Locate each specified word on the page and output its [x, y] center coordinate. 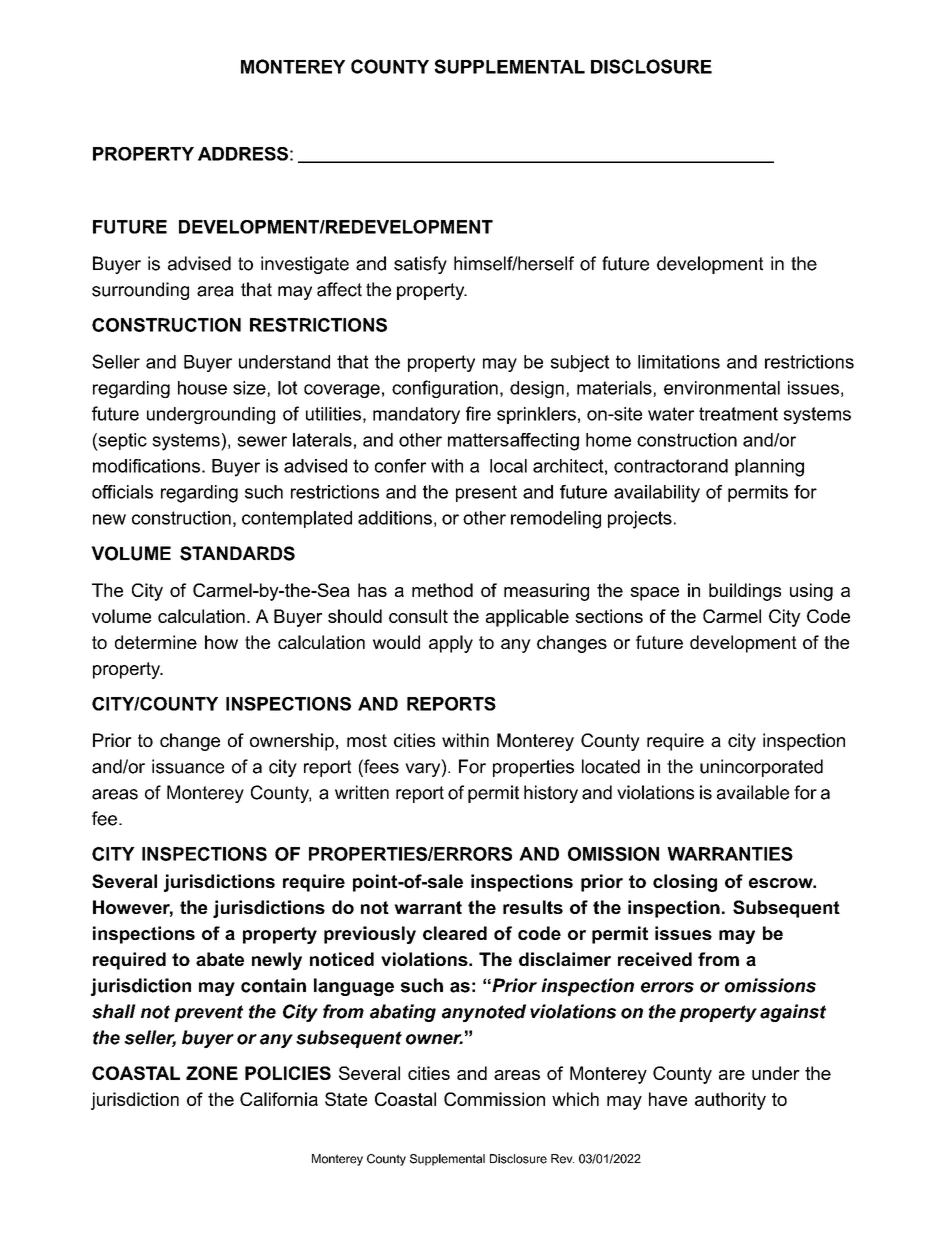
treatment [738, 414]
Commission [494, 1099]
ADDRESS [243, 154]
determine [156, 642]
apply [451, 644]
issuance [188, 766]
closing [685, 883]
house [202, 388]
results [533, 907]
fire [478, 413]
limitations [679, 362]
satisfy [420, 265]
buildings [745, 592]
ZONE [212, 1073]
